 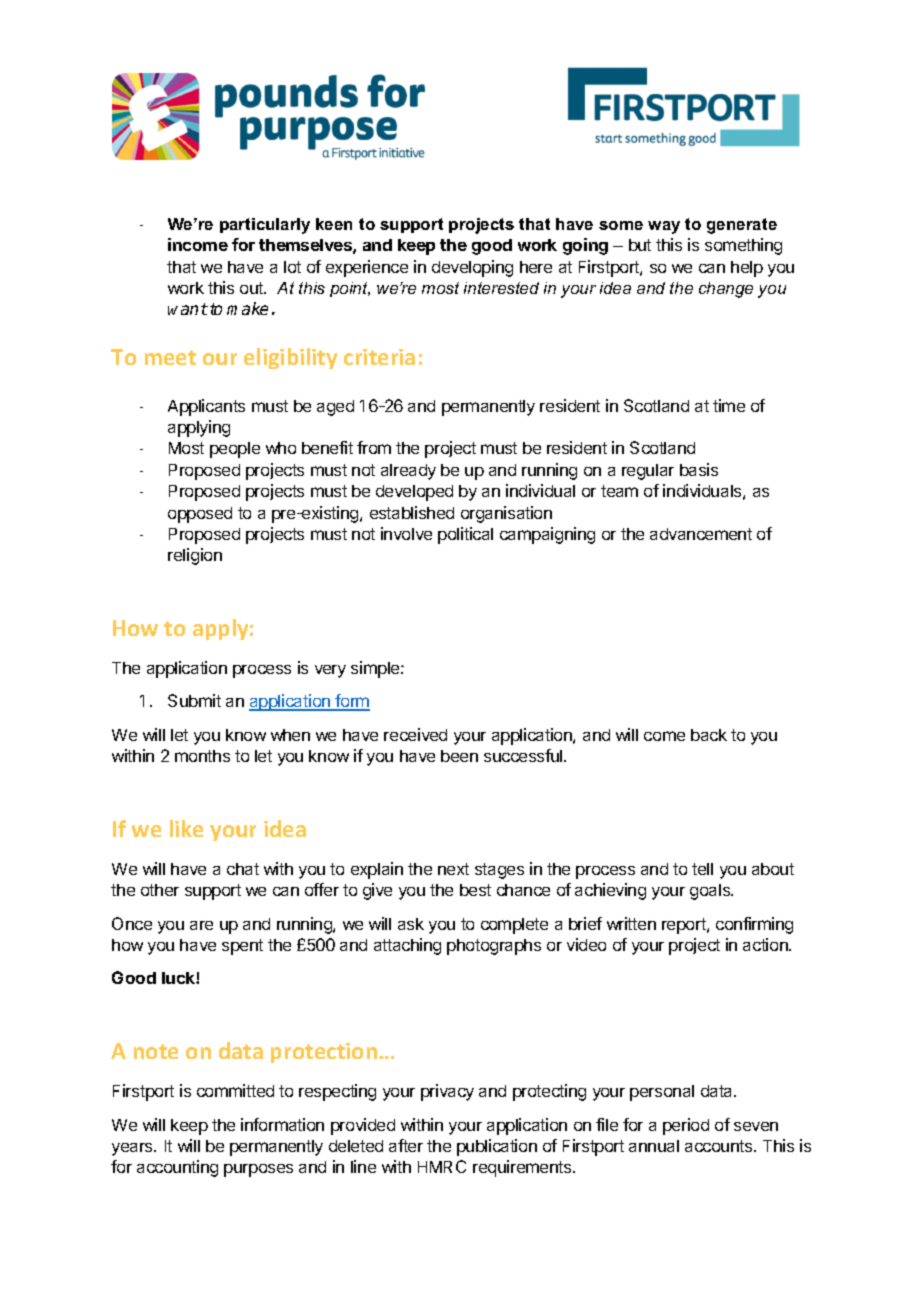 I want to click on advancement, so click(x=701, y=534).
